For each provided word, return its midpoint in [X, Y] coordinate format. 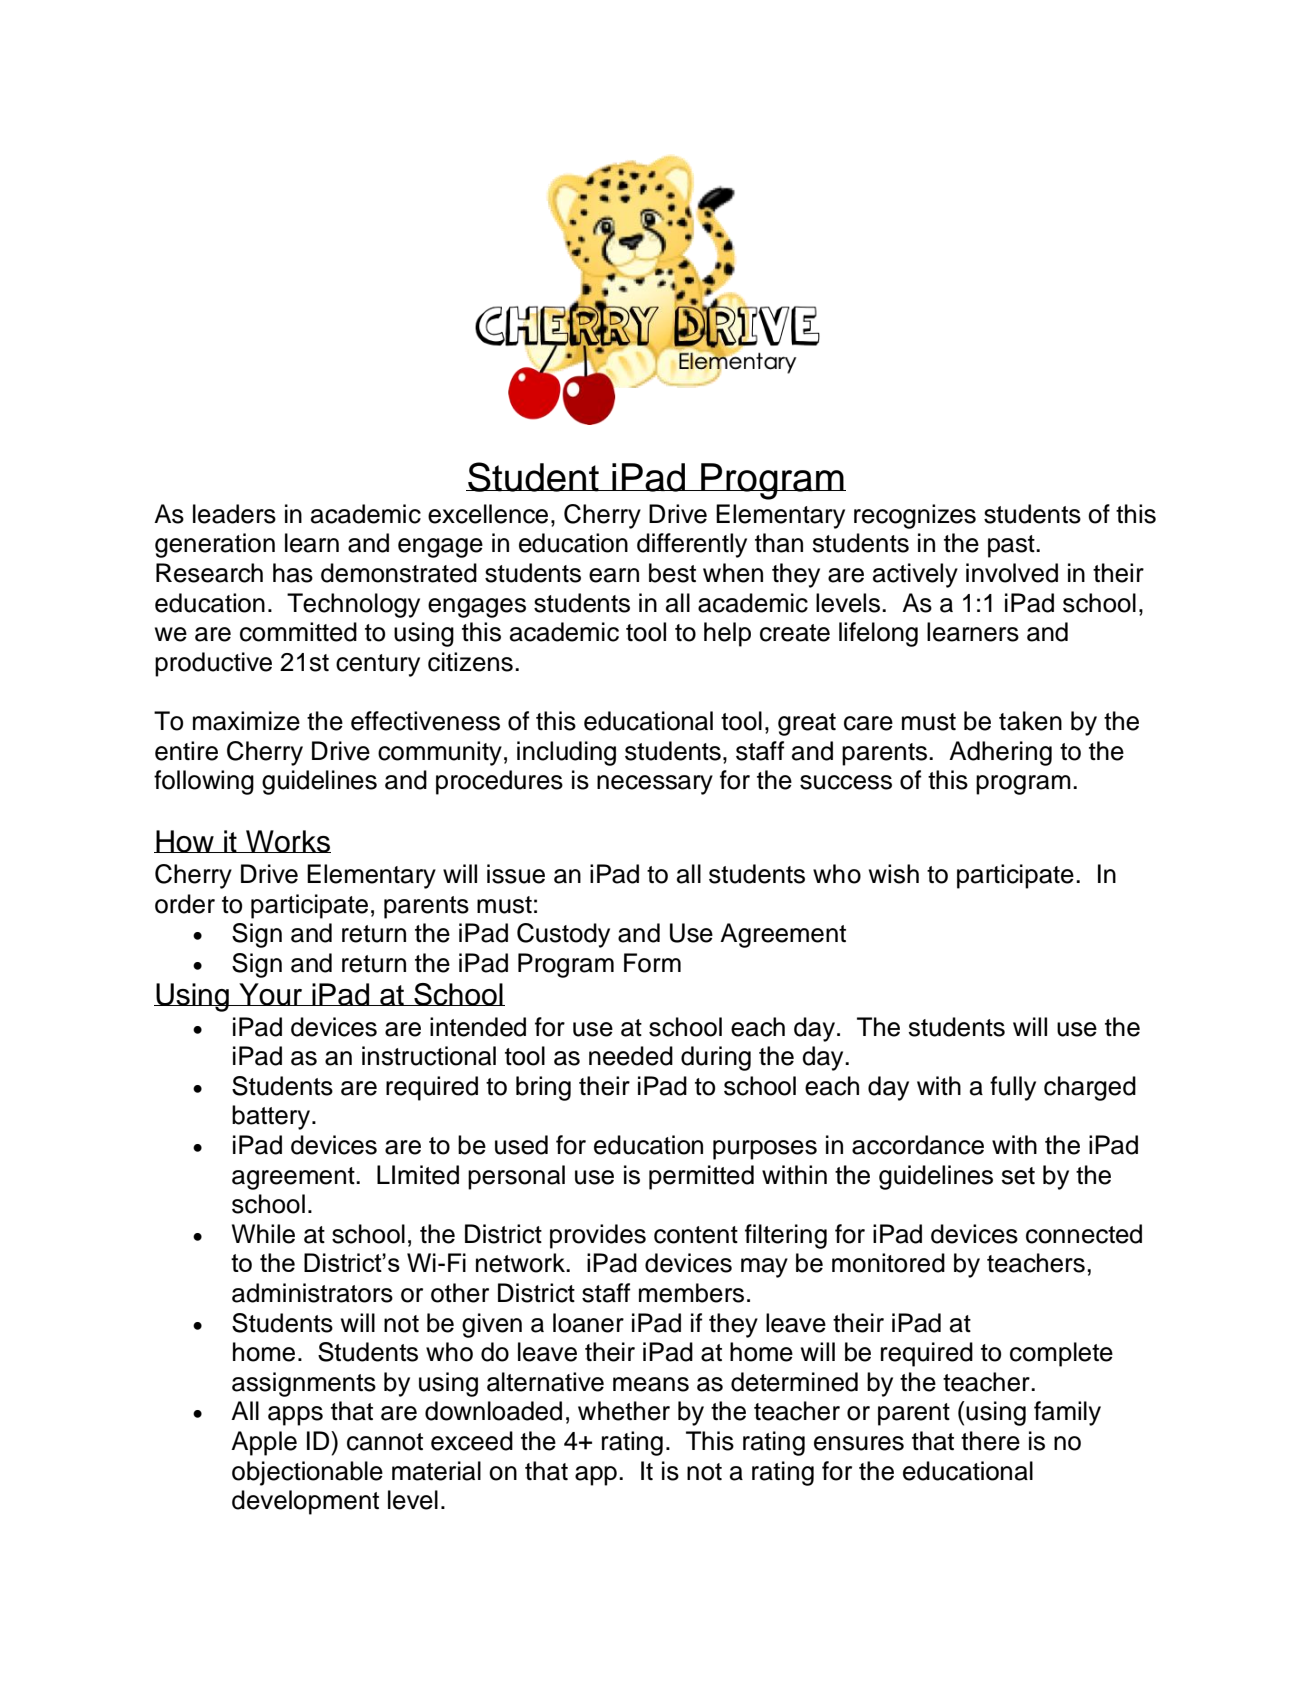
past [1012, 546]
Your [271, 994]
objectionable [307, 1473]
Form [652, 963]
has [293, 573]
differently [692, 545]
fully [1013, 1088]
